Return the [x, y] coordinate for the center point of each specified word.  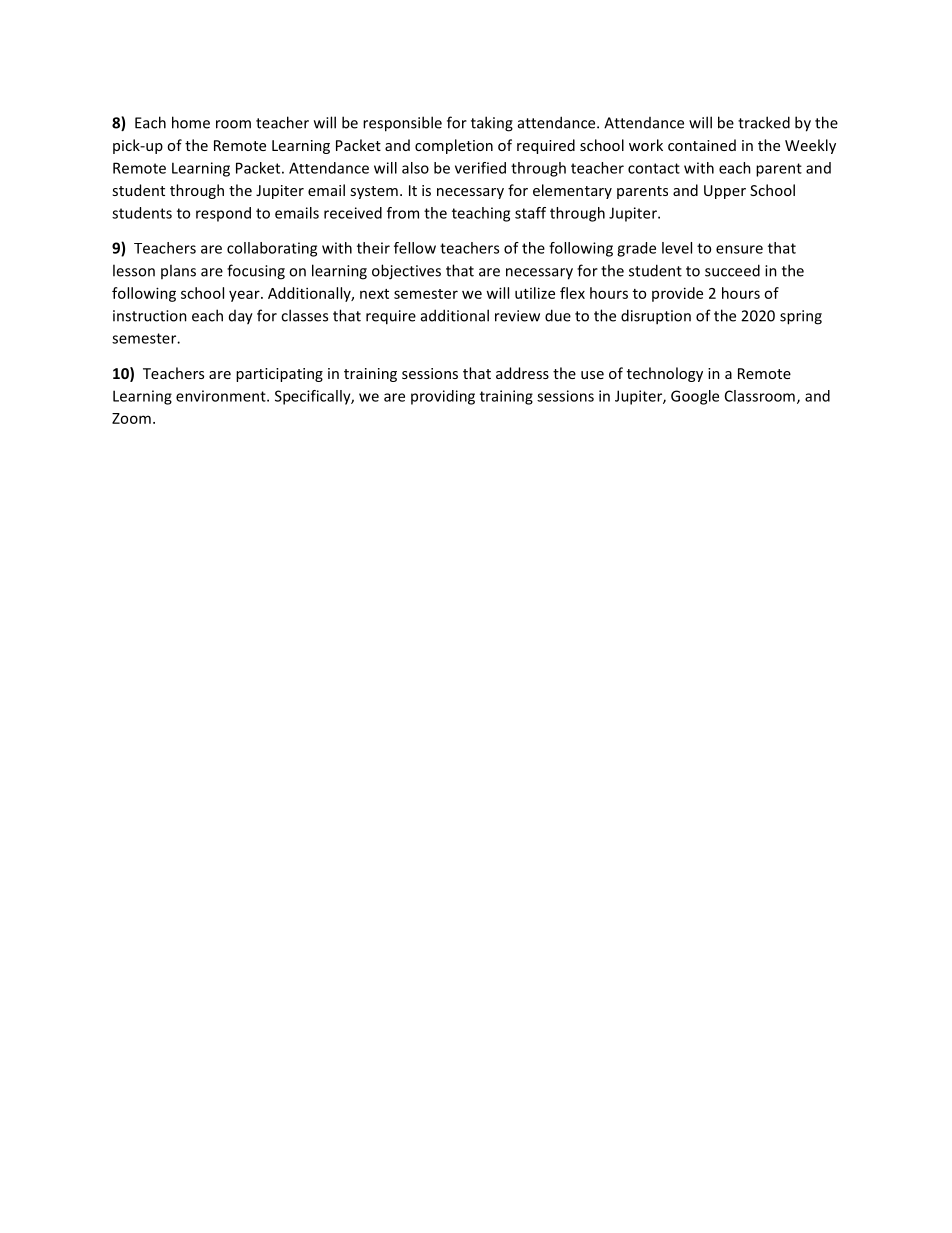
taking [492, 124]
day [241, 317]
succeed [732, 270]
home [191, 122]
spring [801, 317]
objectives [406, 272]
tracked [764, 122]
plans [178, 271]
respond [223, 214]
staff [530, 213]
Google [695, 397]
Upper [725, 192]
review [517, 316]
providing [443, 397]
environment [222, 396]
